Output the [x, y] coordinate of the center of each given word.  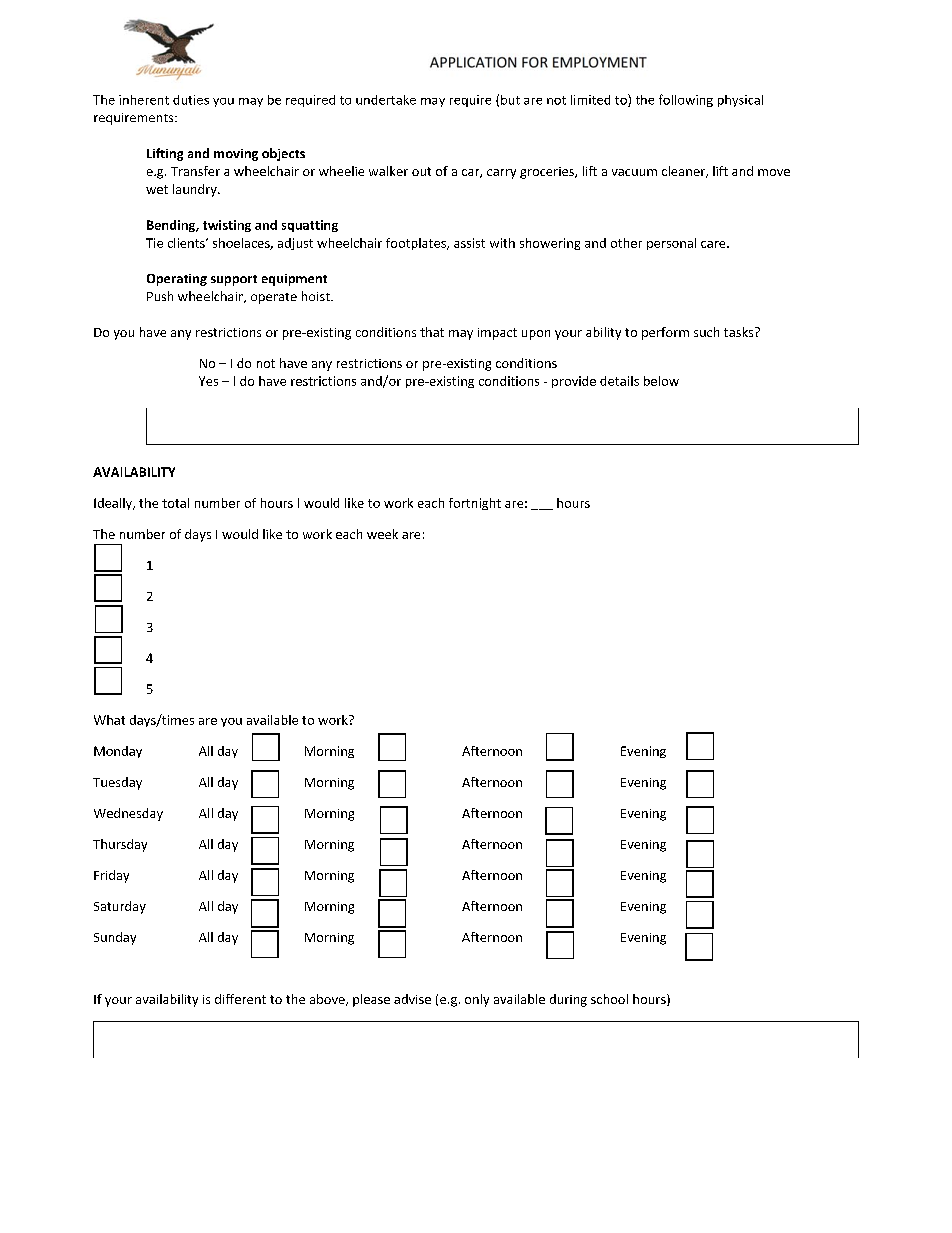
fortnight [475, 504]
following [686, 100]
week [382, 534]
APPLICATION [473, 62]
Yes [208, 381]
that [432, 332]
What [109, 720]
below [661, 381]
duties [191, 100]
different [240, 999]
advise [412, 999]
